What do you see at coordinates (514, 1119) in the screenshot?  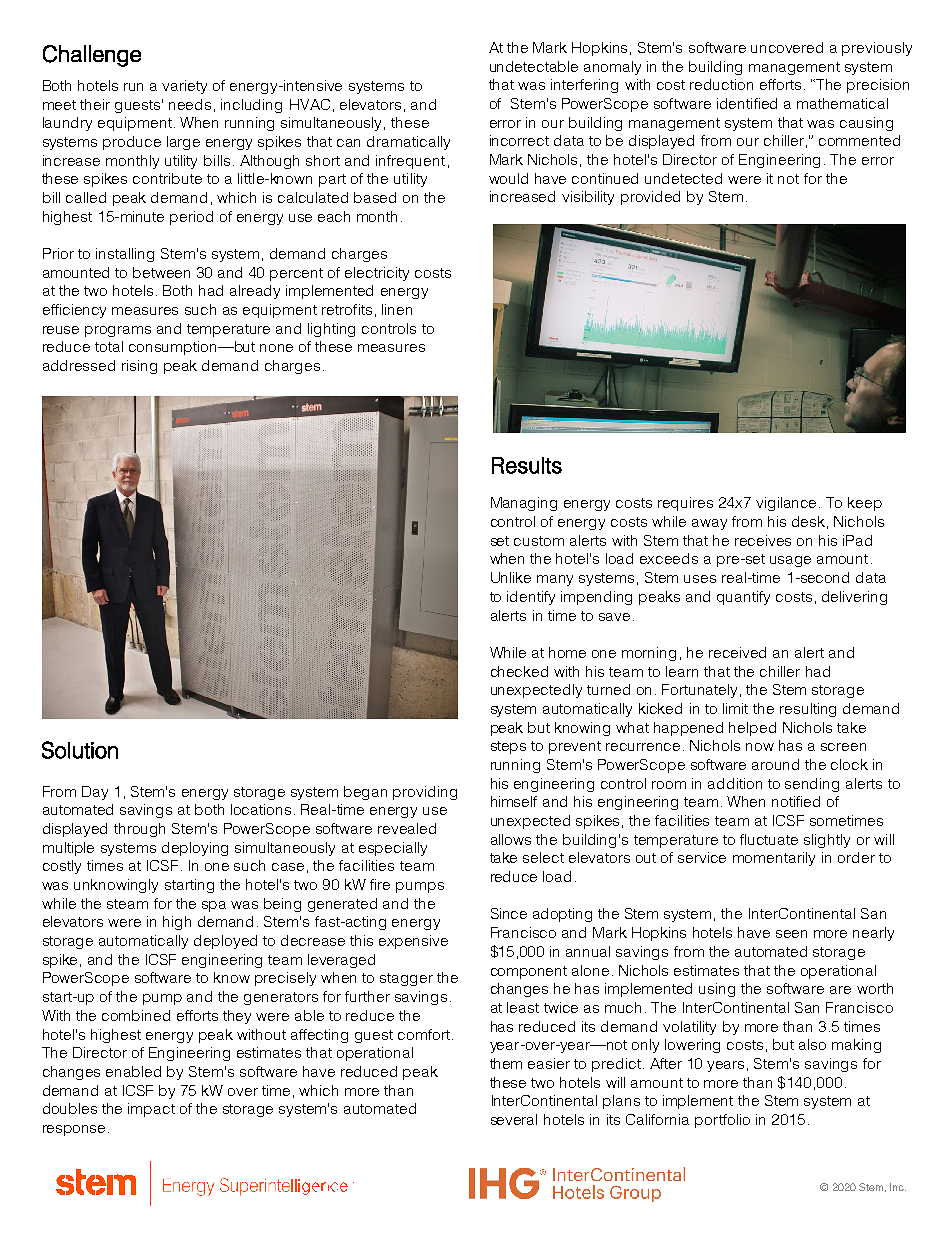 I see `several` at bounding box center [514, 1119].
